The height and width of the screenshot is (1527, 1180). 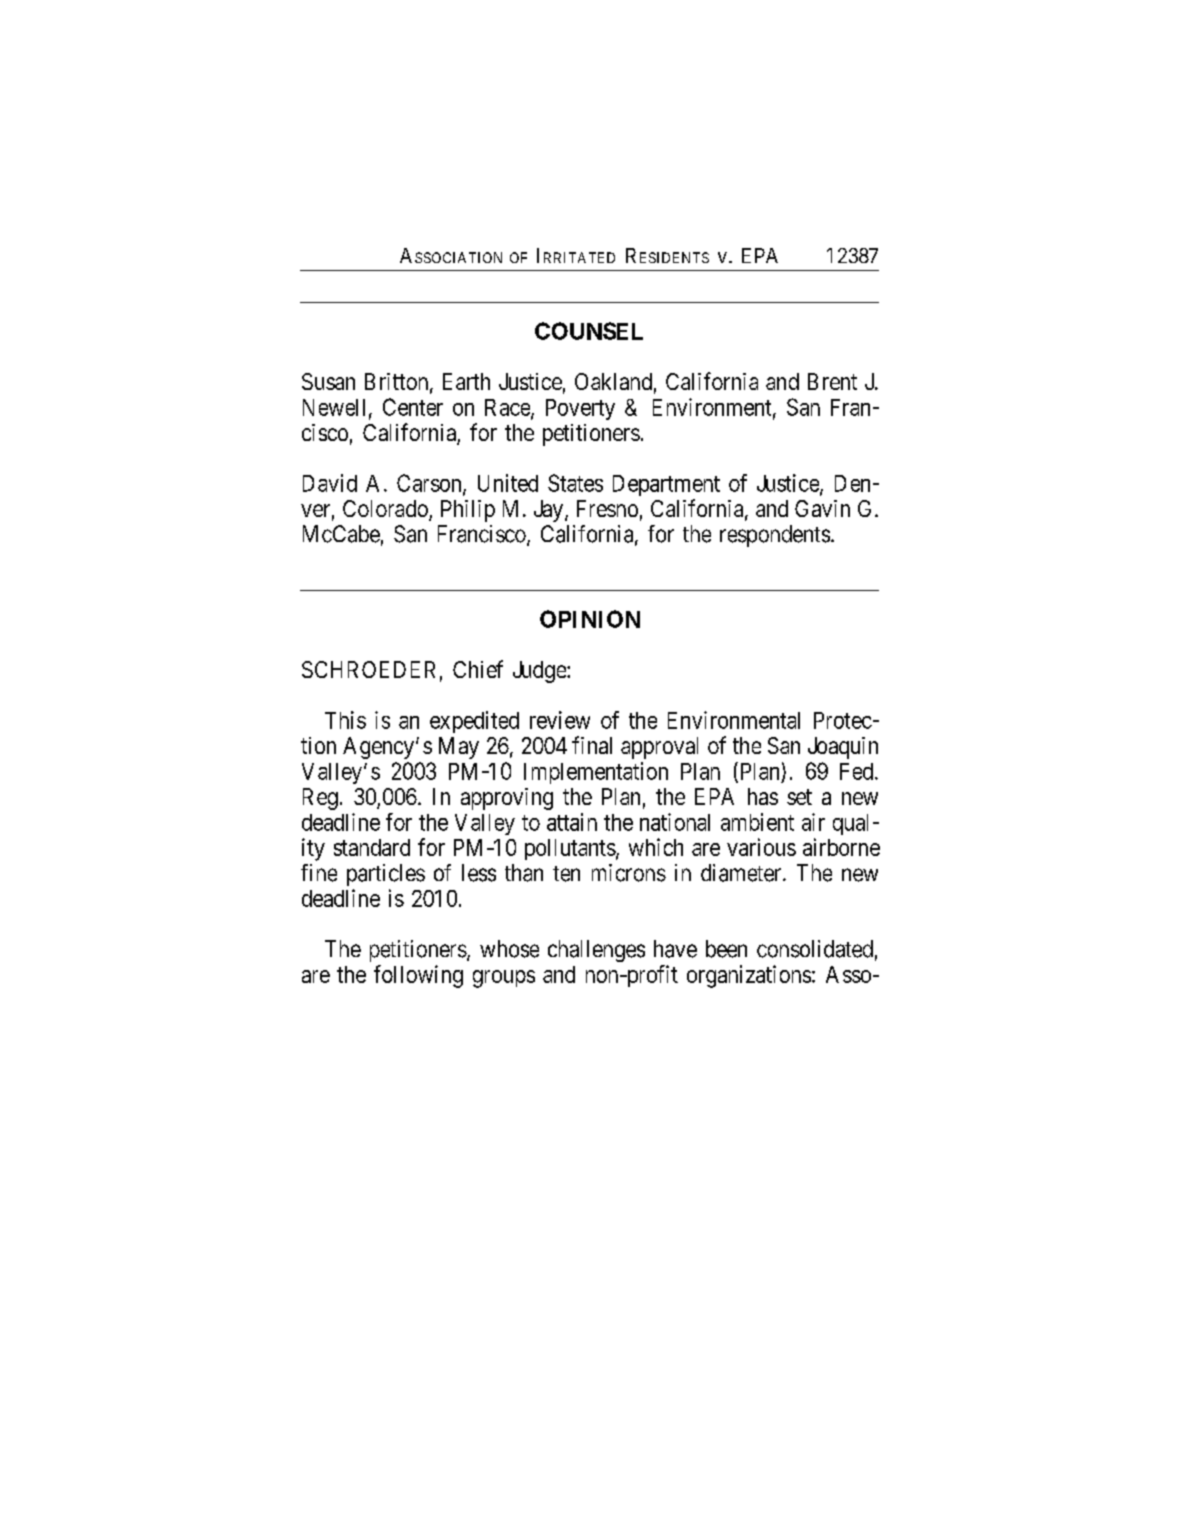 I want to click on following, so click(x=418, y=976).
